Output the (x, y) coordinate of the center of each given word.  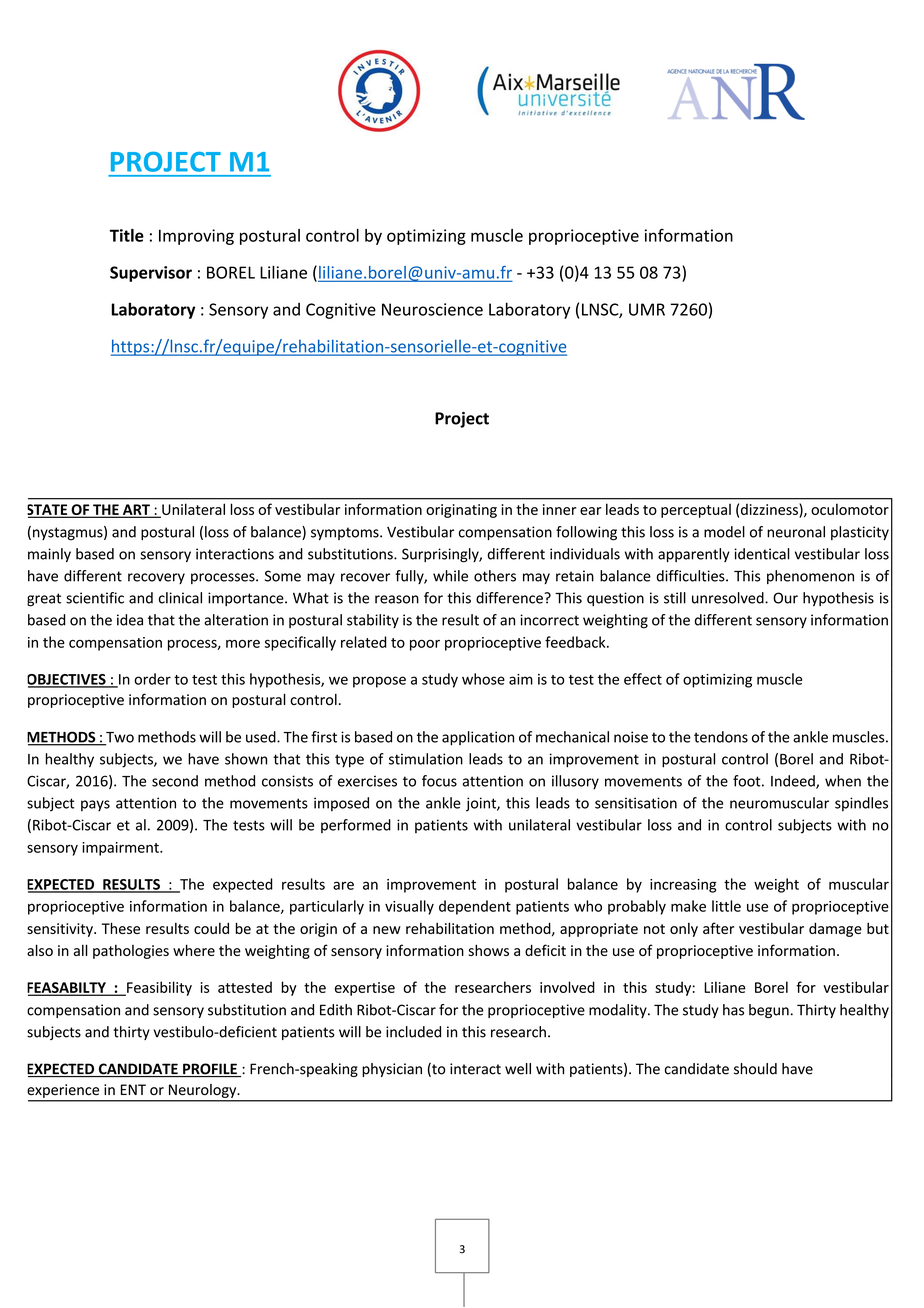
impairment (121, 849)
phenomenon (810, 577)
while (450, 576)
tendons (721, 737)
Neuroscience (432, 309)
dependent (475, 907)
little (726, 906)
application (478, 738)
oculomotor (850, 509)
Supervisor (151, 274)
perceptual (696, 511)
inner (559, 509)
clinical (180, 598)
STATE (48, 511)
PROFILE (210, 1070)
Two (119, 738)
